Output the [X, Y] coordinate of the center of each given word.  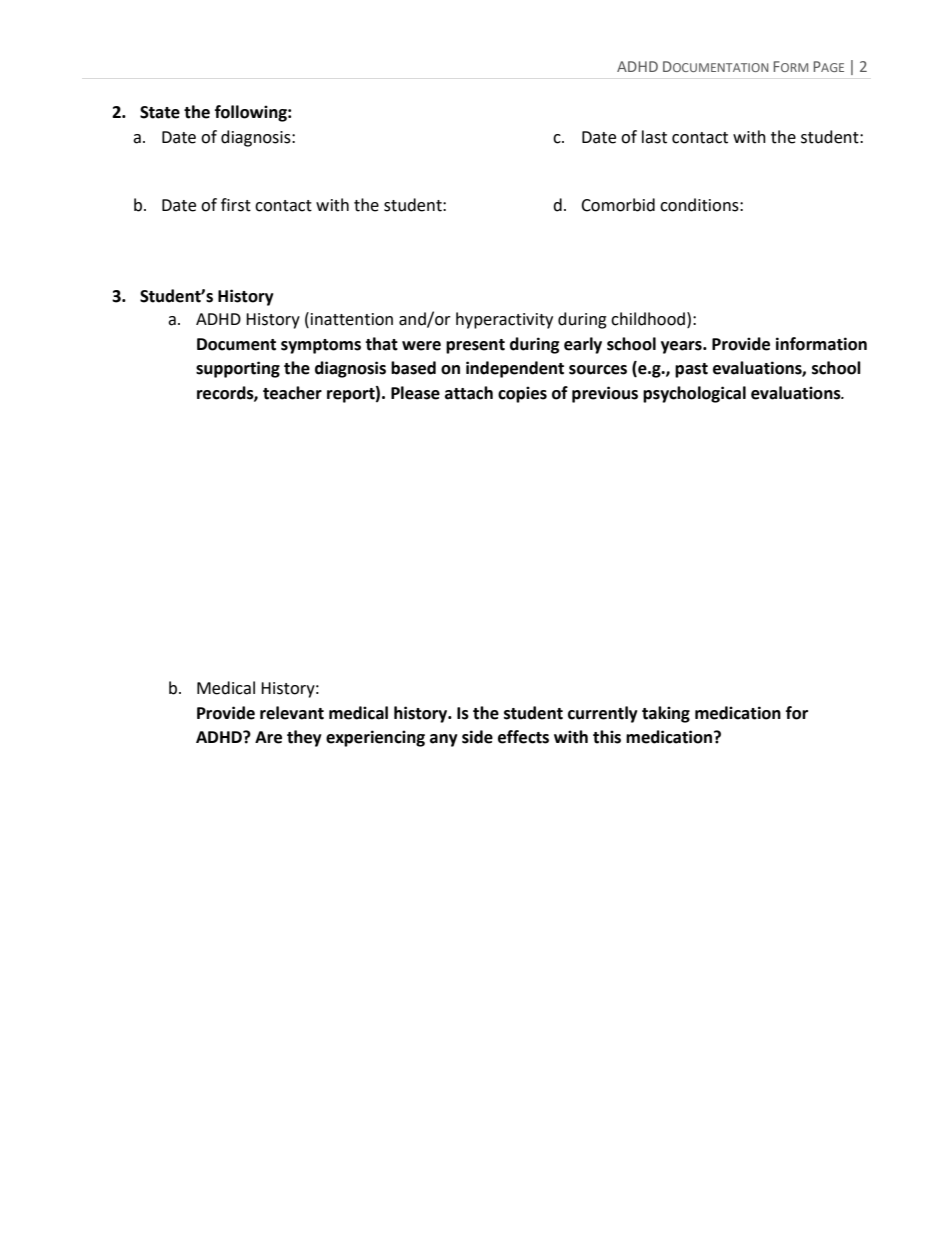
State [160, 112]
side [477, 737]
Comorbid [618, 205]
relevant [292, 713]
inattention [352, 319]
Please [415, 393]
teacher [292, 393]
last [654, 137]
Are [268, 737]
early [583, 345]
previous [605, 394]
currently [603, 714]
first [236, 205]
